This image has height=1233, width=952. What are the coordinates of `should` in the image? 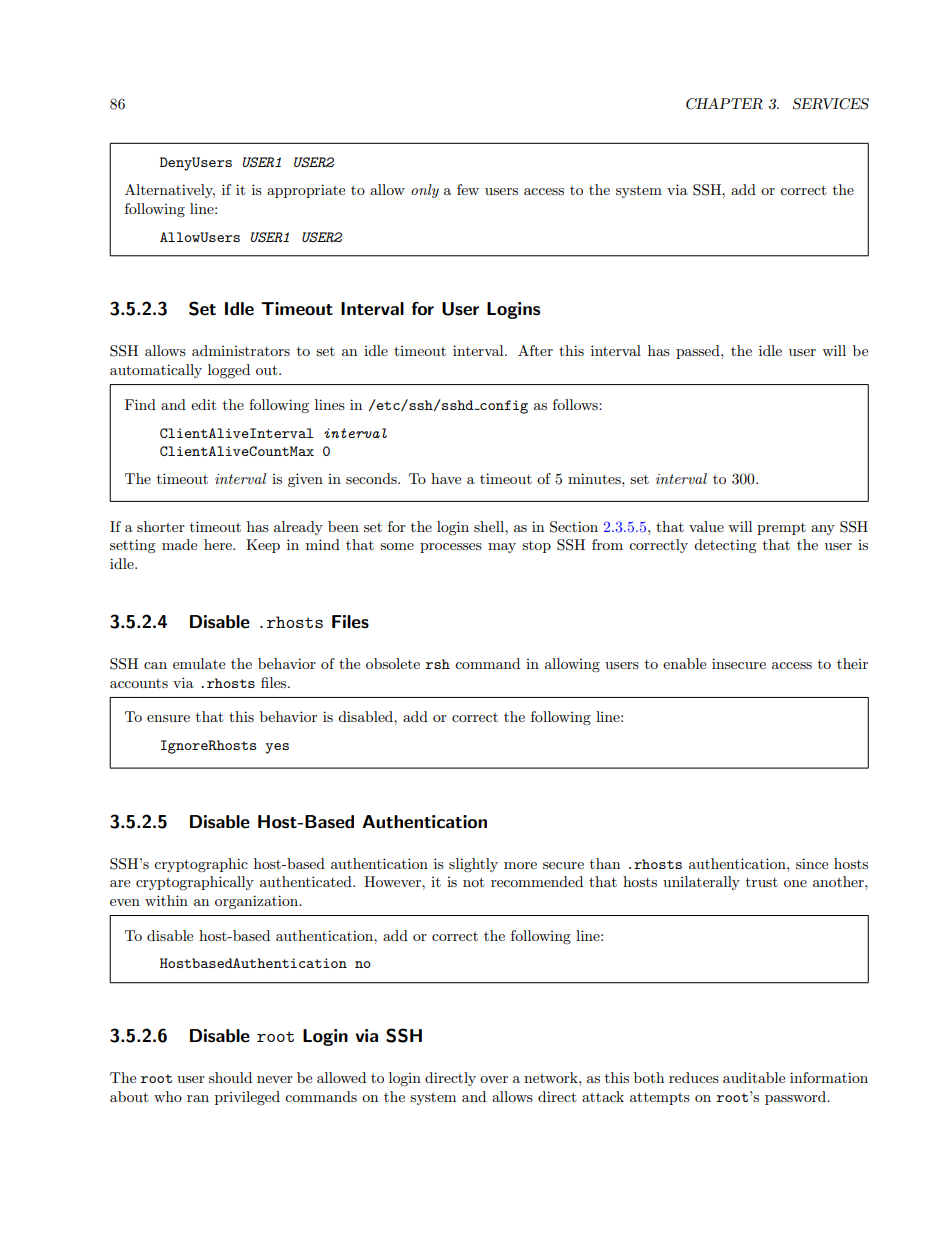 It's located at (230, 1077).
